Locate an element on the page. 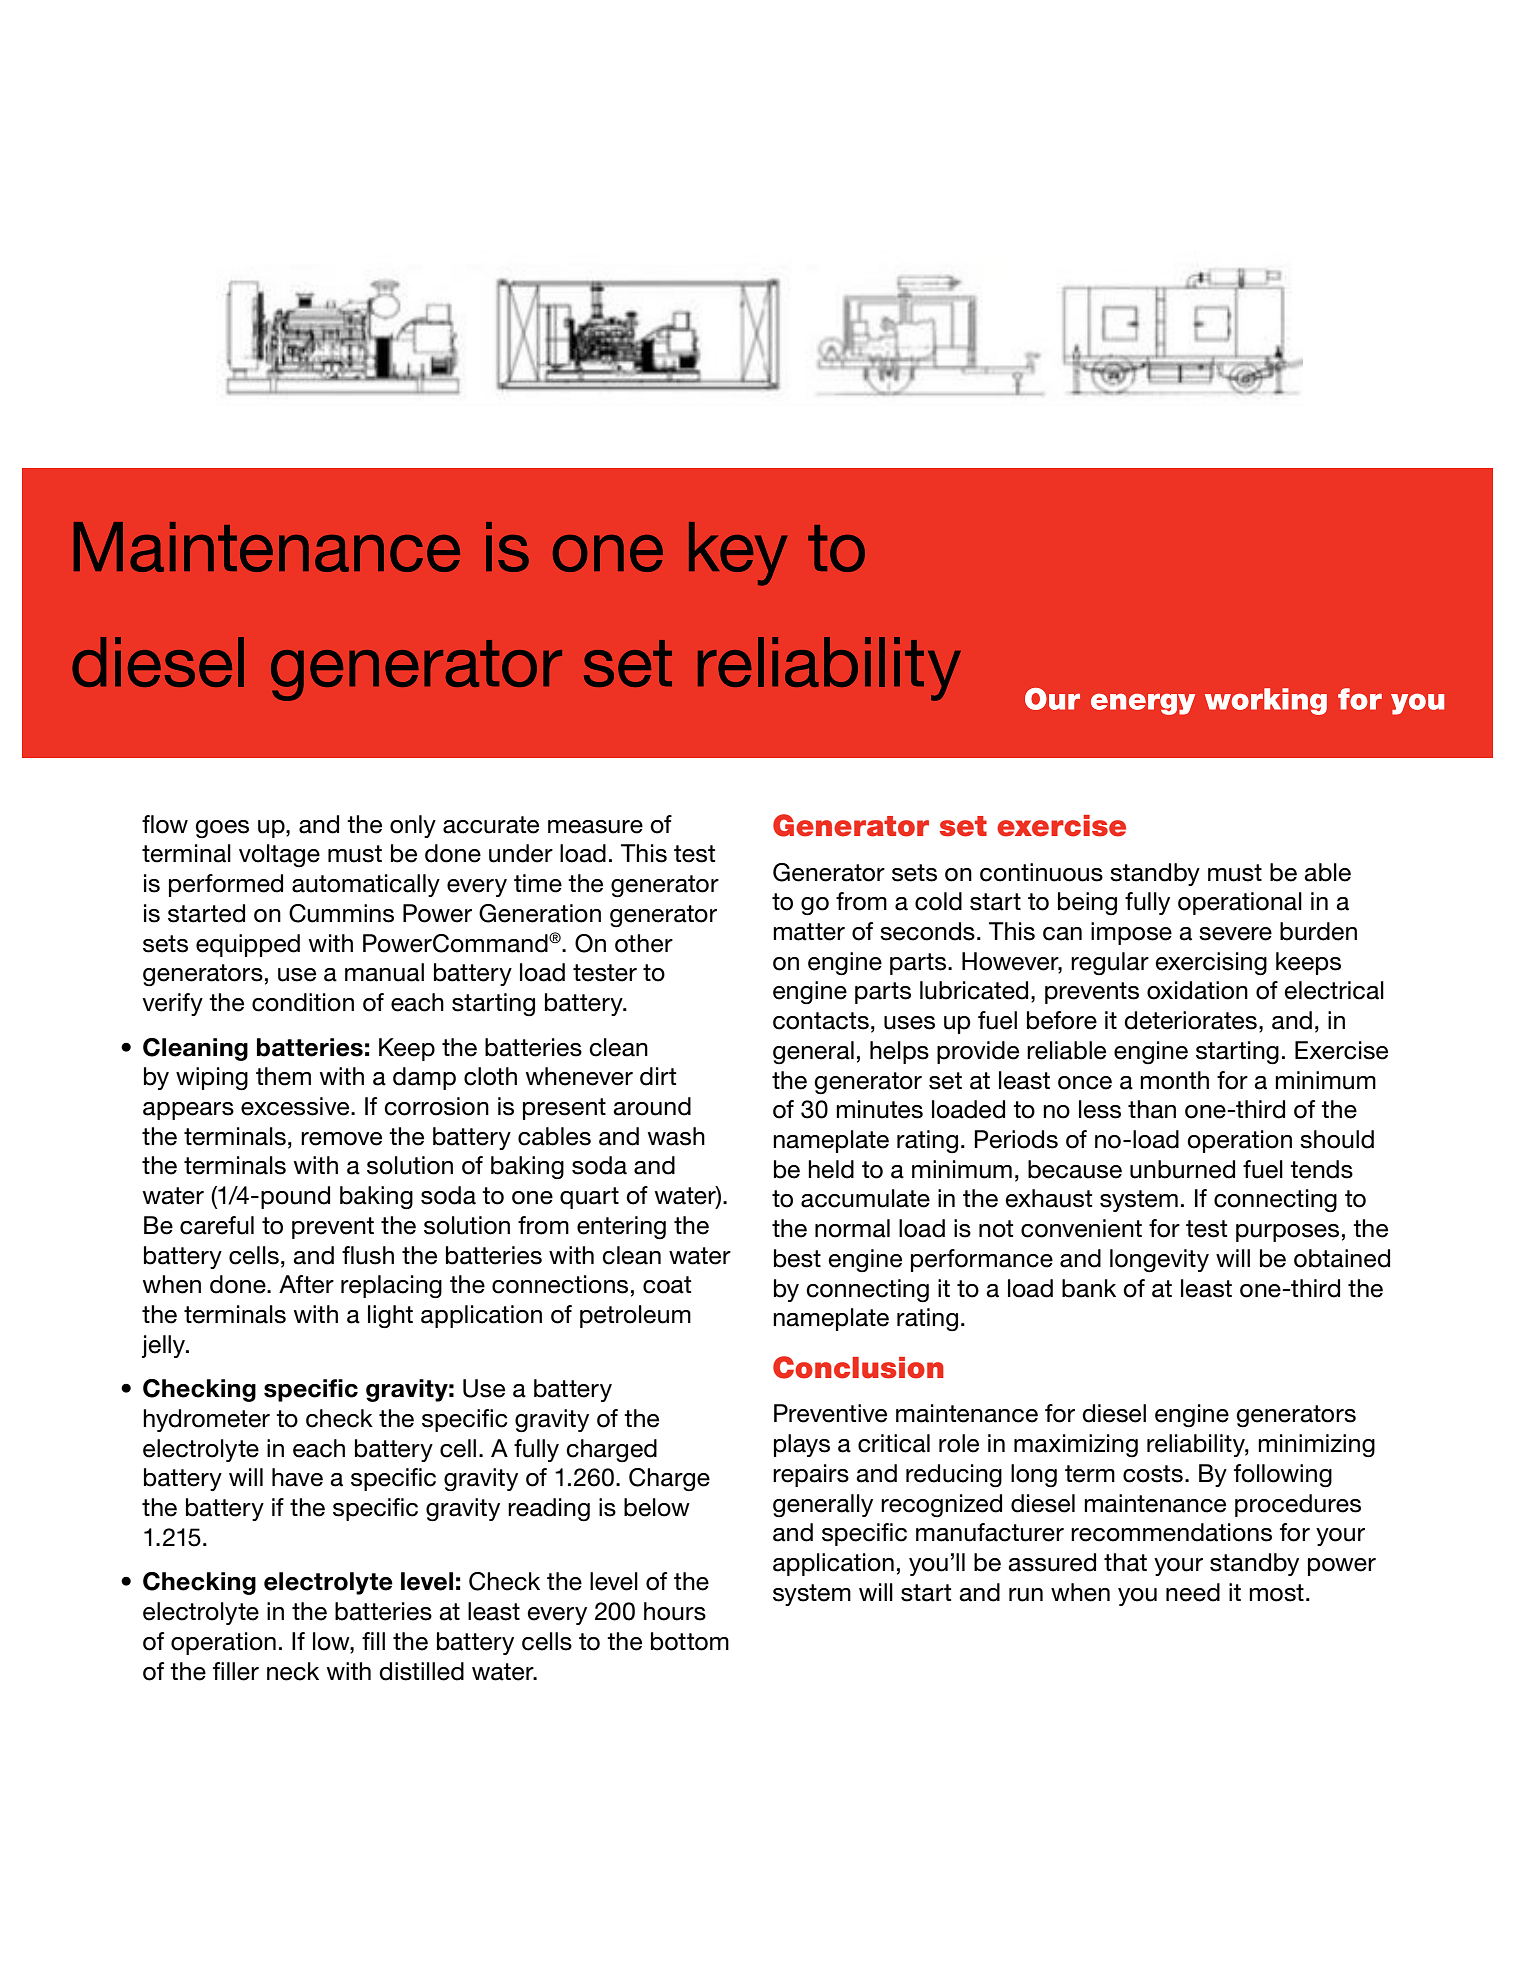 Image resolution: width=1515 pixels, height=1961 pixels. bank is located at coordinates (1089, 1288).
